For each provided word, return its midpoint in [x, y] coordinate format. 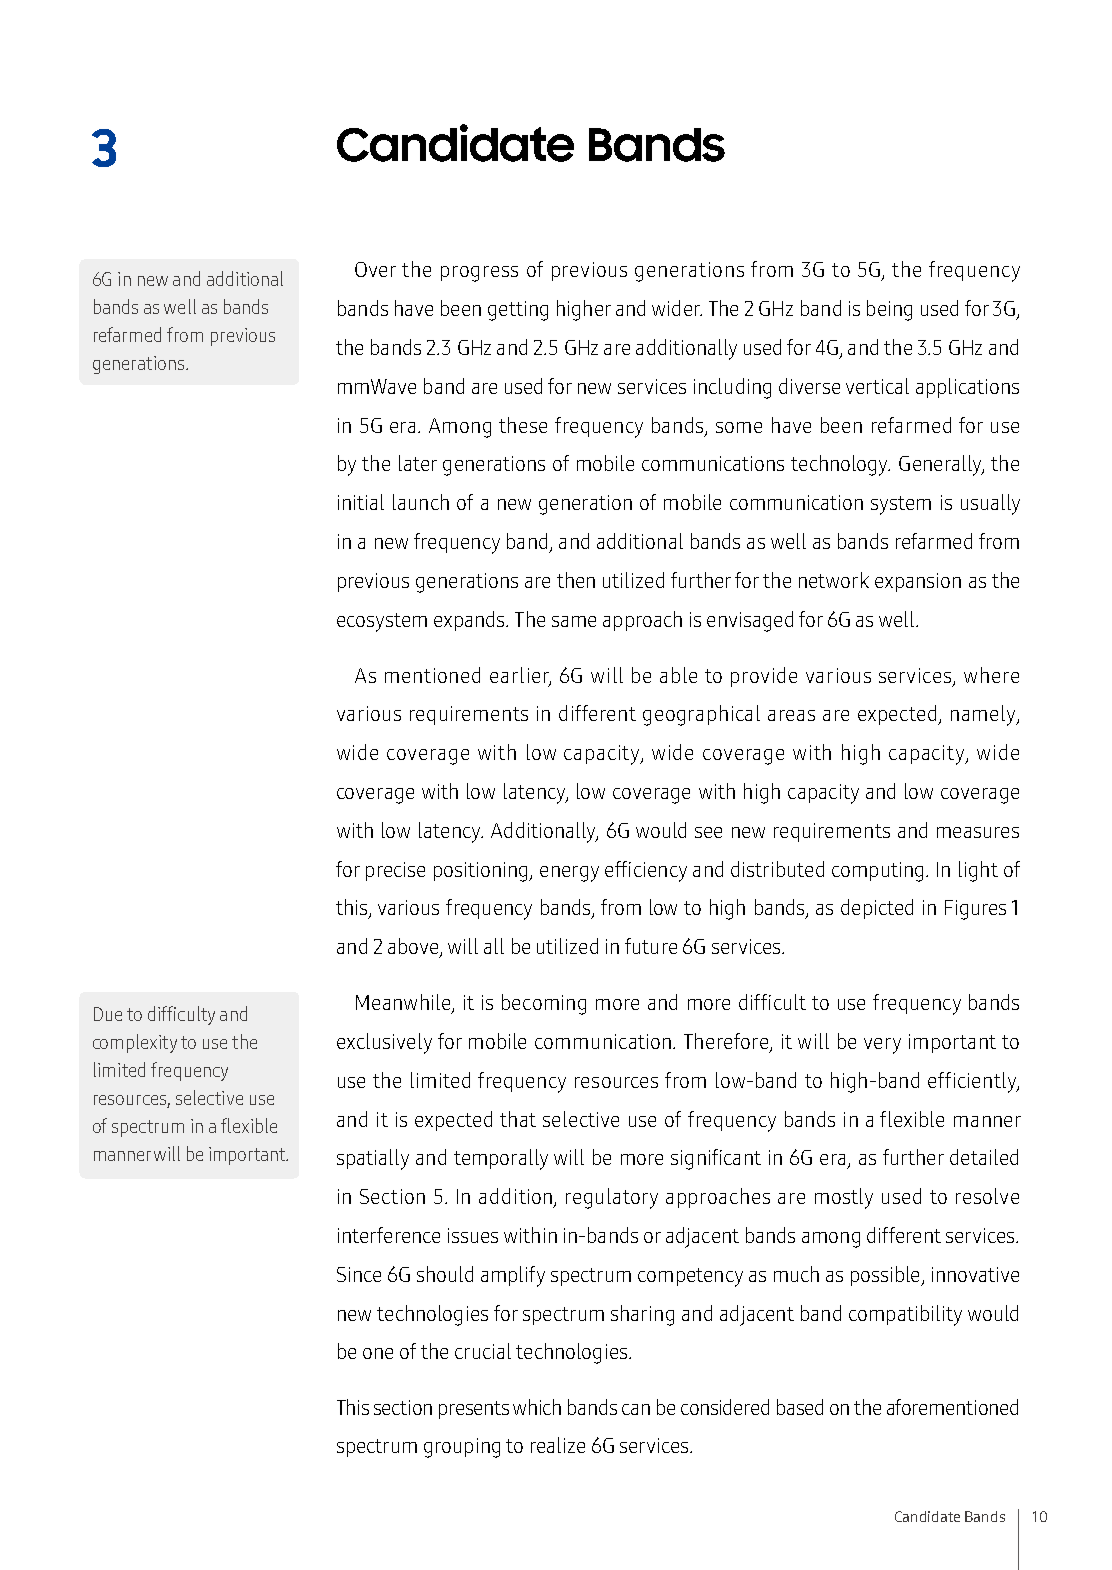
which [537, 1407]
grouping [462, 1448]
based [800, 1407]
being [889, 310]
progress [479, 274]
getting [518, 311]
